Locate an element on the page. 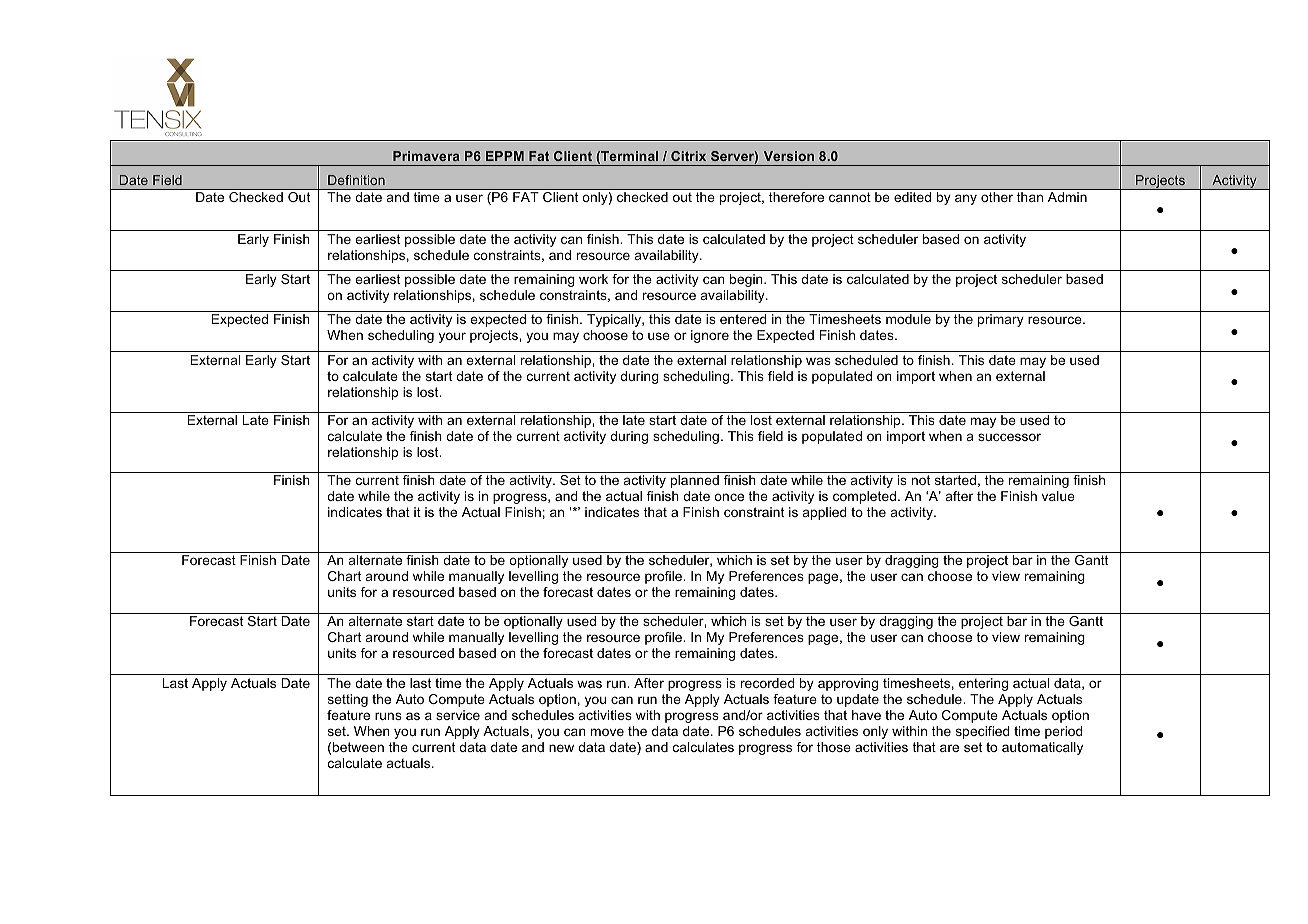 This image has width=1308, height=924. entered is located at coordinates (743, 319).
